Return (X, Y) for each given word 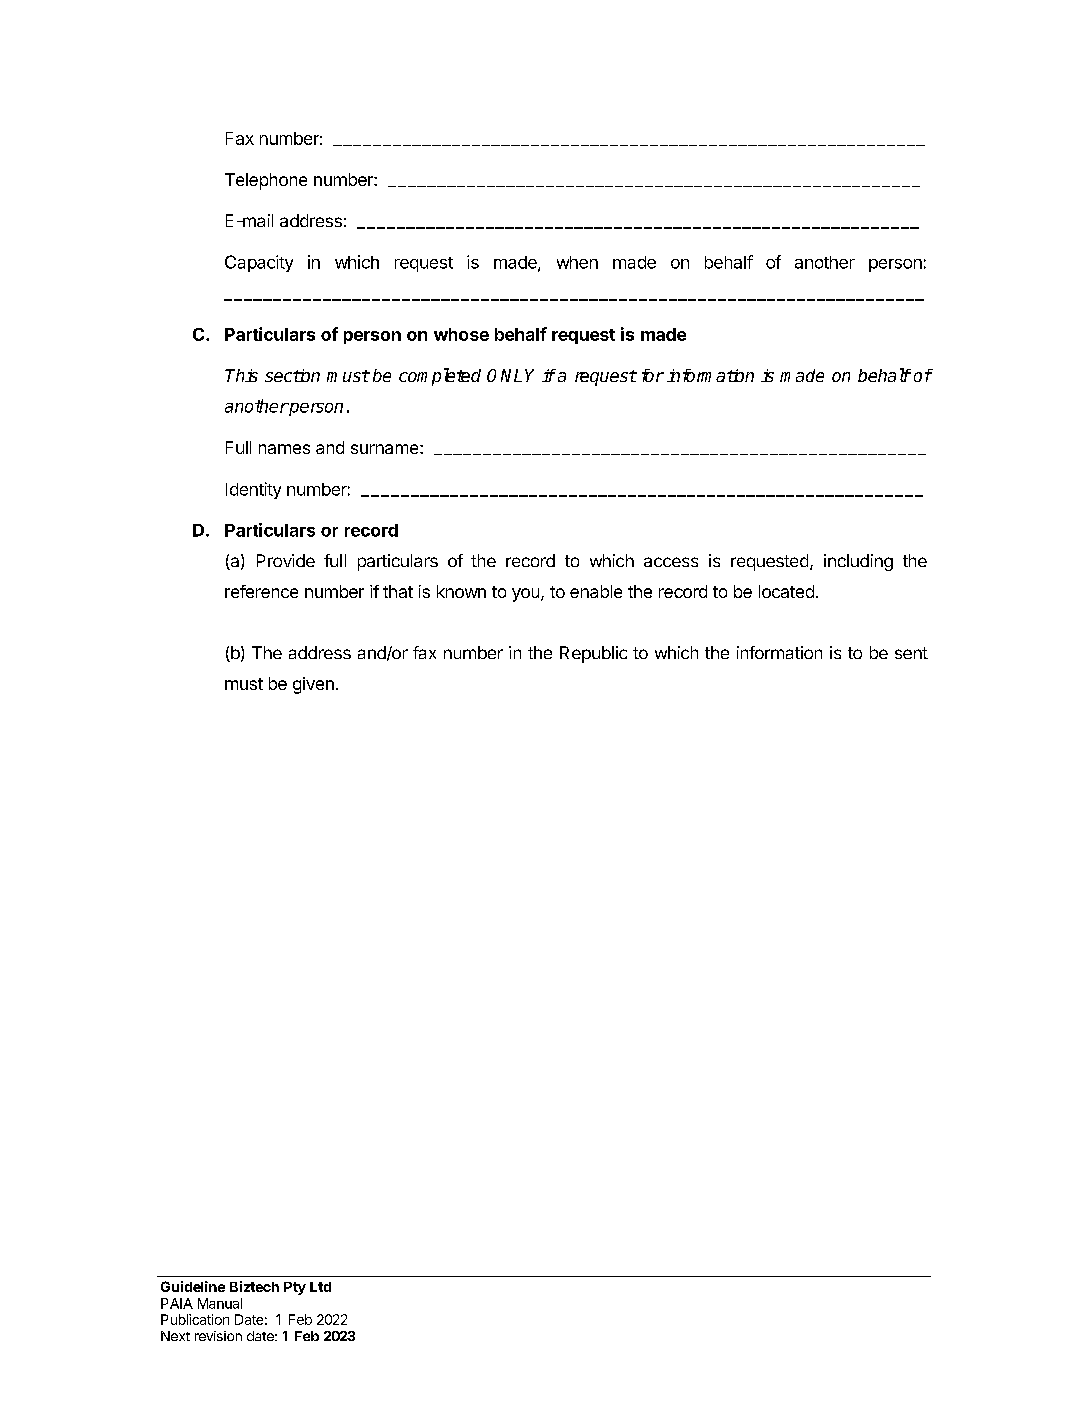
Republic (593, 654)
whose (461, 334)
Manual (220, 1303)
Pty (295, 1288)
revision (218, 1336)
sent (911, 653)
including (858, 562)
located (786, 591)
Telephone (266, 181)
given (313, 685)
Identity (253, 490)
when (577, 262)
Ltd (320, 1287)
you (525, 595)
